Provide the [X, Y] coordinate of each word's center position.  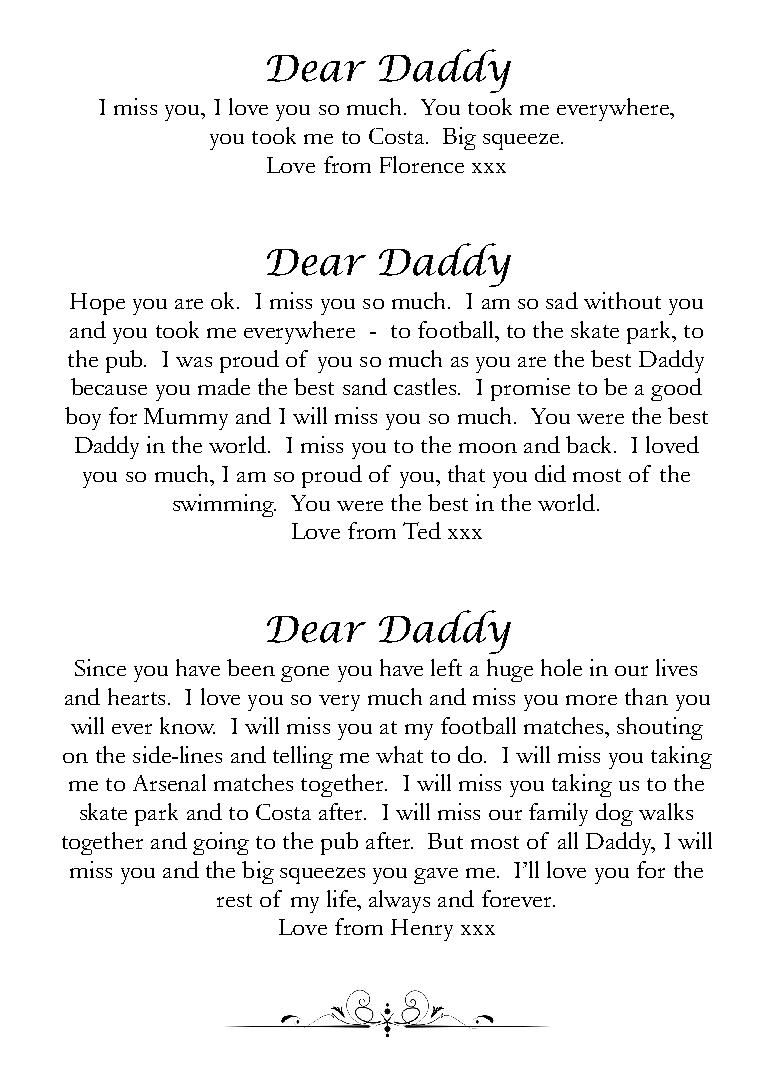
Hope [97, 304]
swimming [224, 505]
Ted [422, 530]
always [399, 901]
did [550, 473]
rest [234, 900]
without [622, 300]
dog [614, 814]
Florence [422, 164]
